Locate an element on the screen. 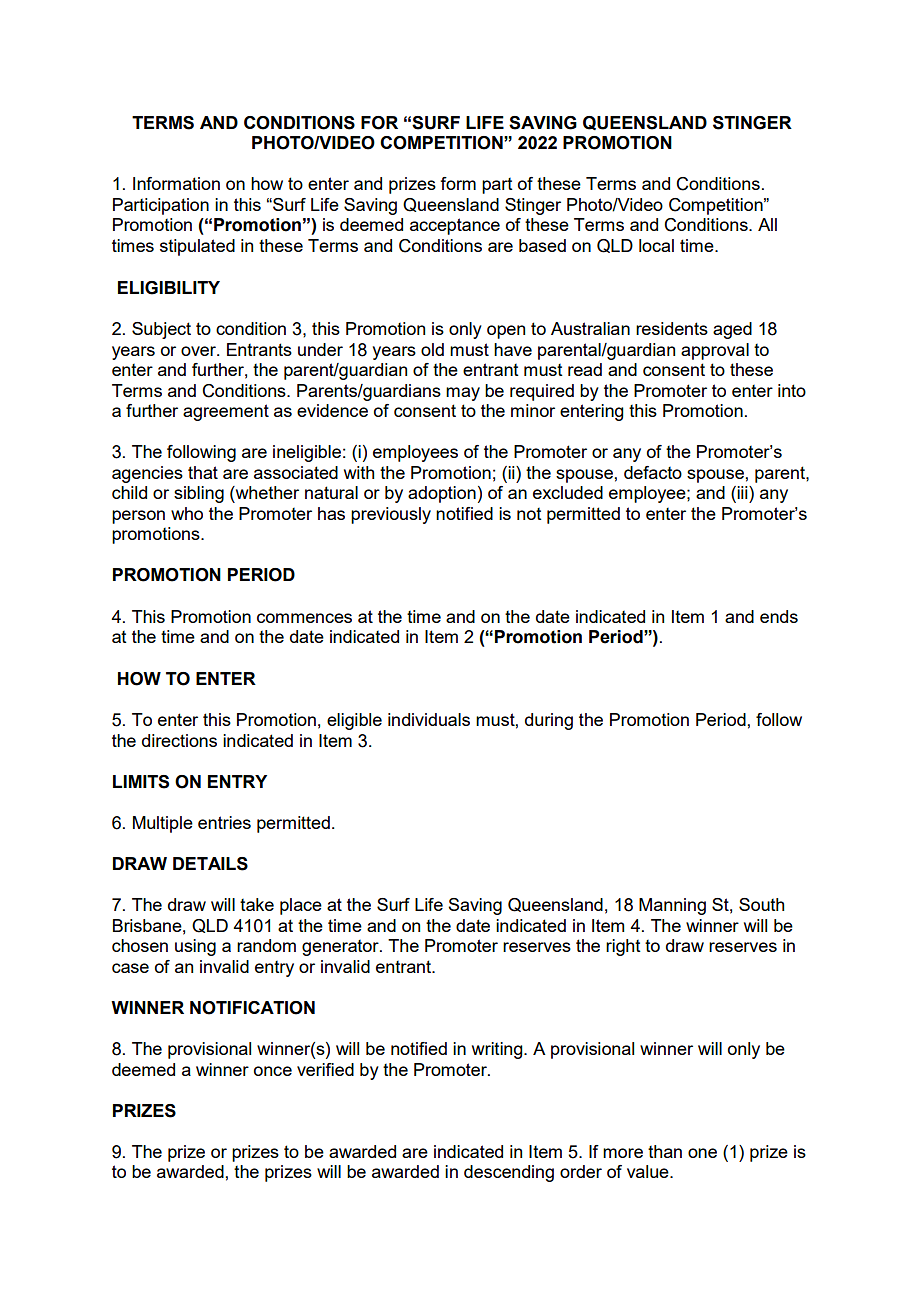  individuals is located at coordinates (429, 719).
